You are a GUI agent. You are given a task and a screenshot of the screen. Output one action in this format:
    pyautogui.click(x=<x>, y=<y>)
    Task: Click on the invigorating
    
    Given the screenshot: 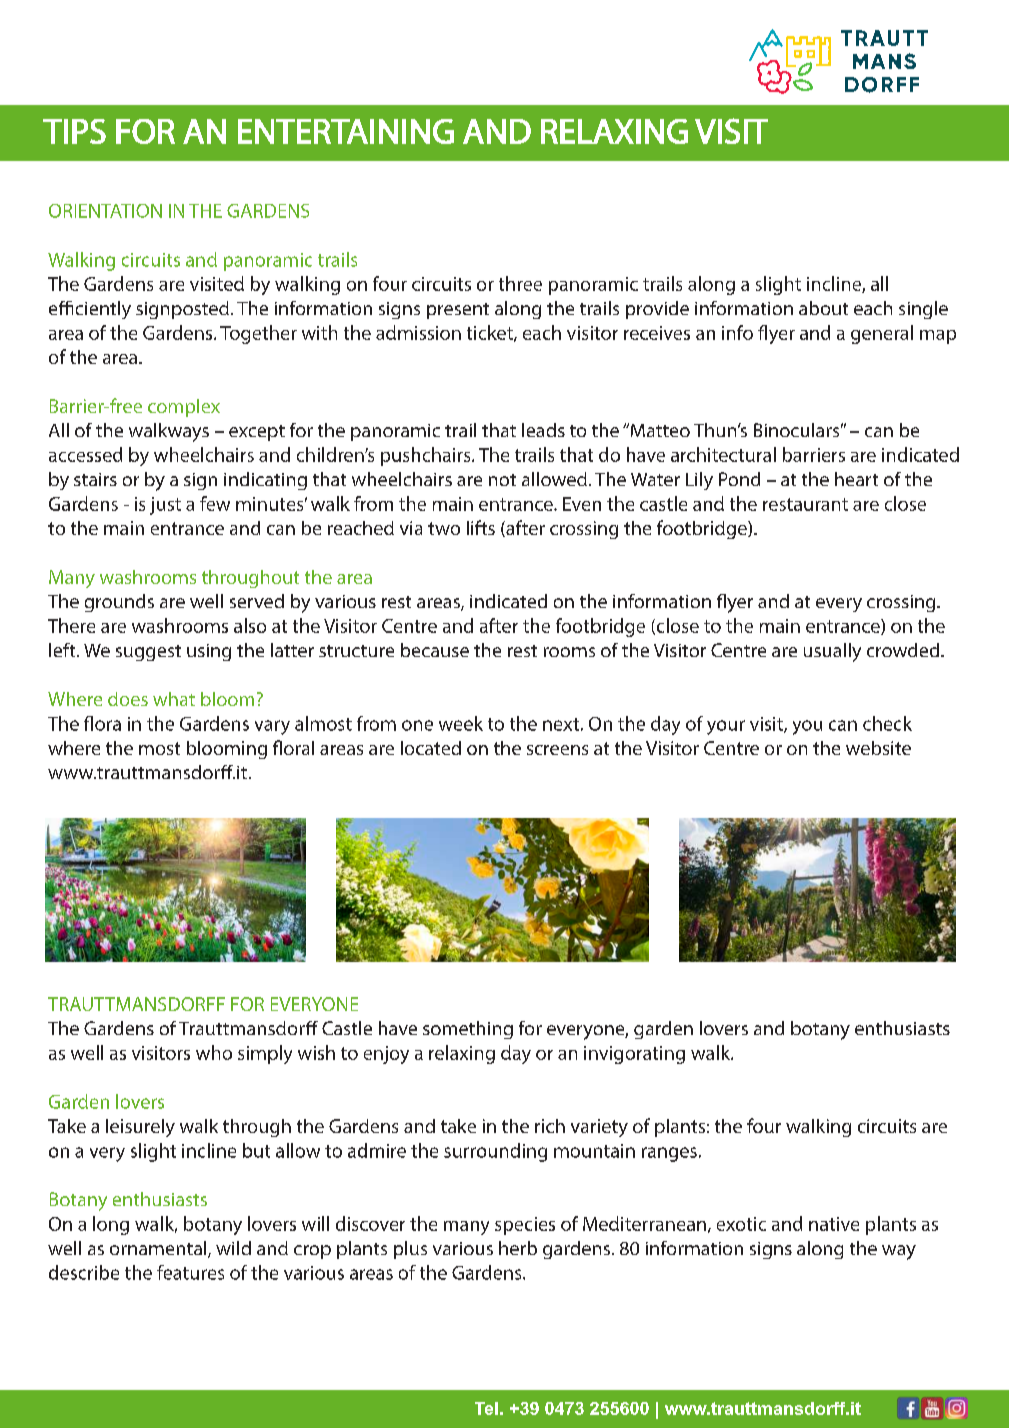 What is the action you would take?
    pyautogui.click(x=634, y=1055)
